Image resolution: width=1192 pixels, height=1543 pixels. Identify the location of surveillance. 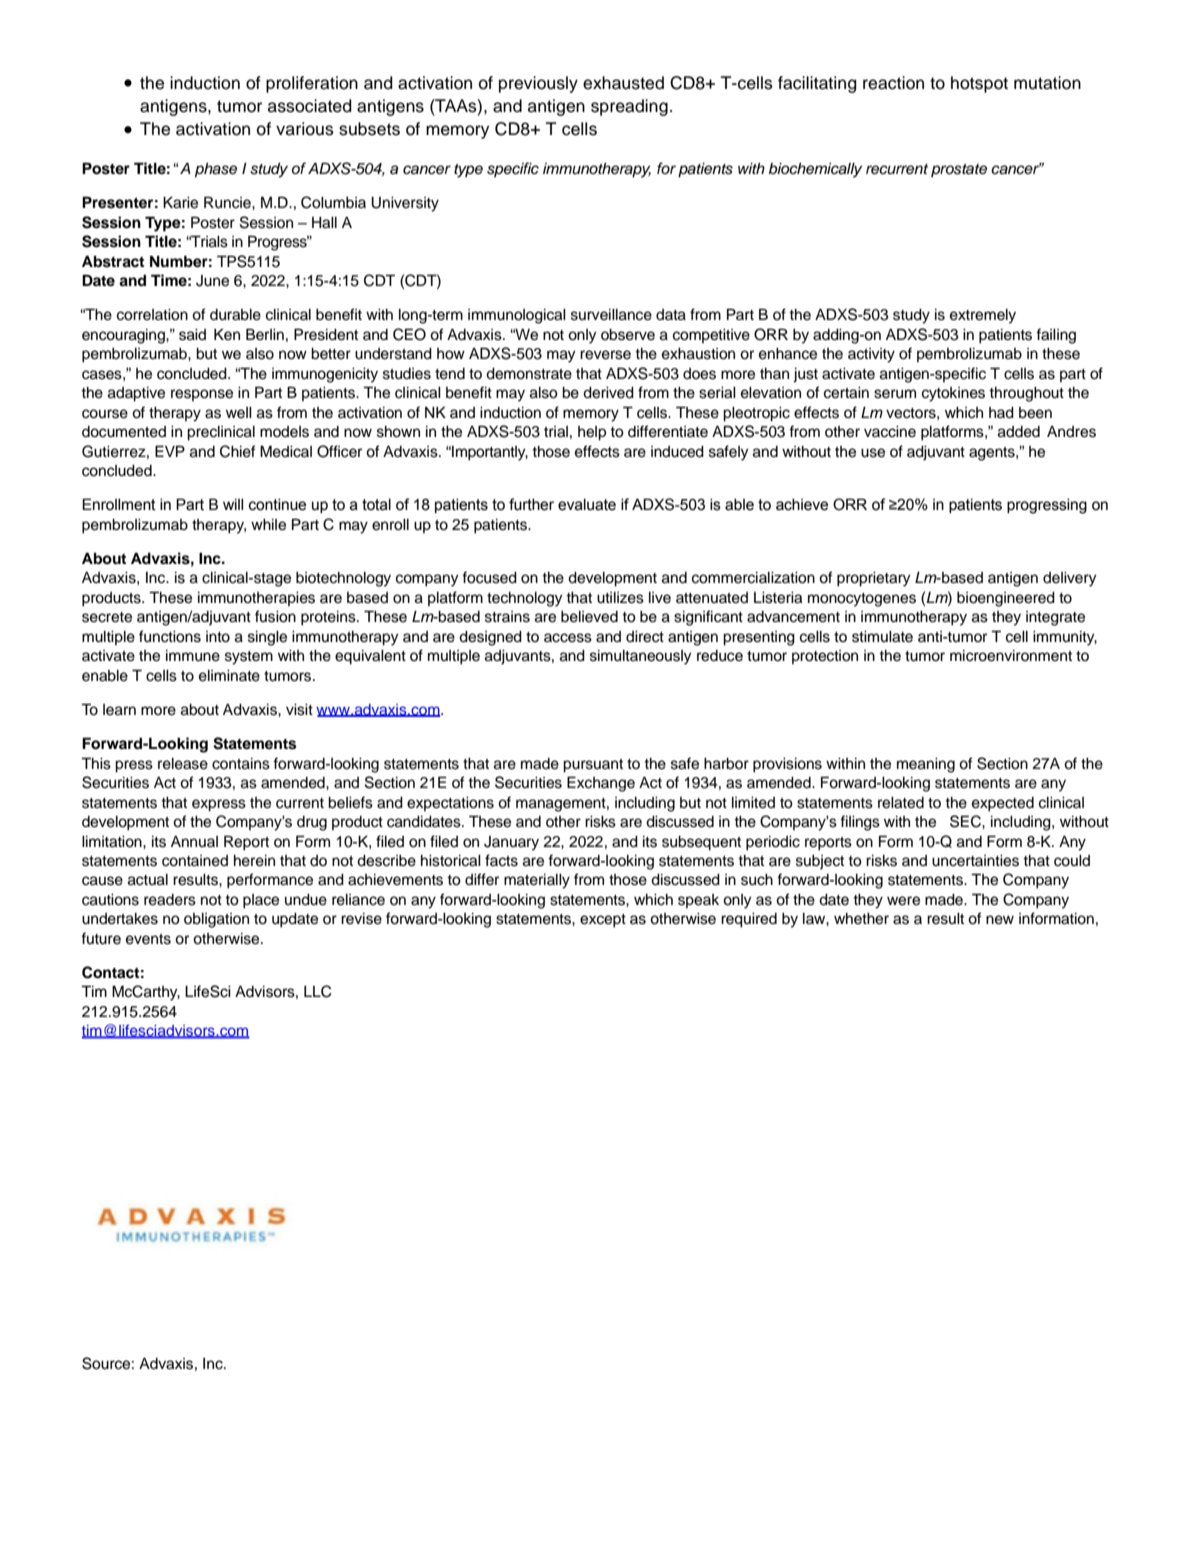
(611, 315).
